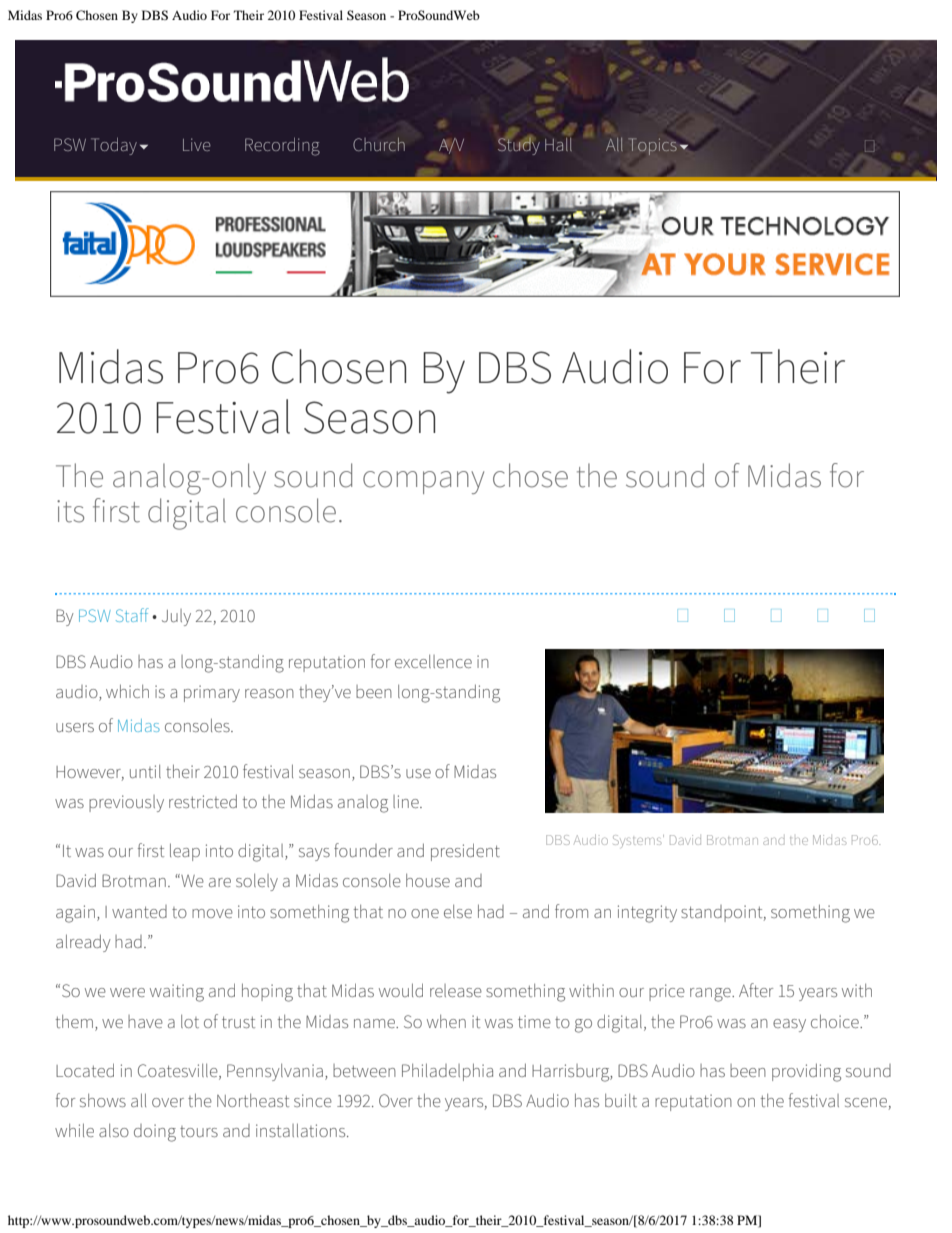 This screenshot has height=1233, width=952. I want to click on Study, so click(519, 145).
